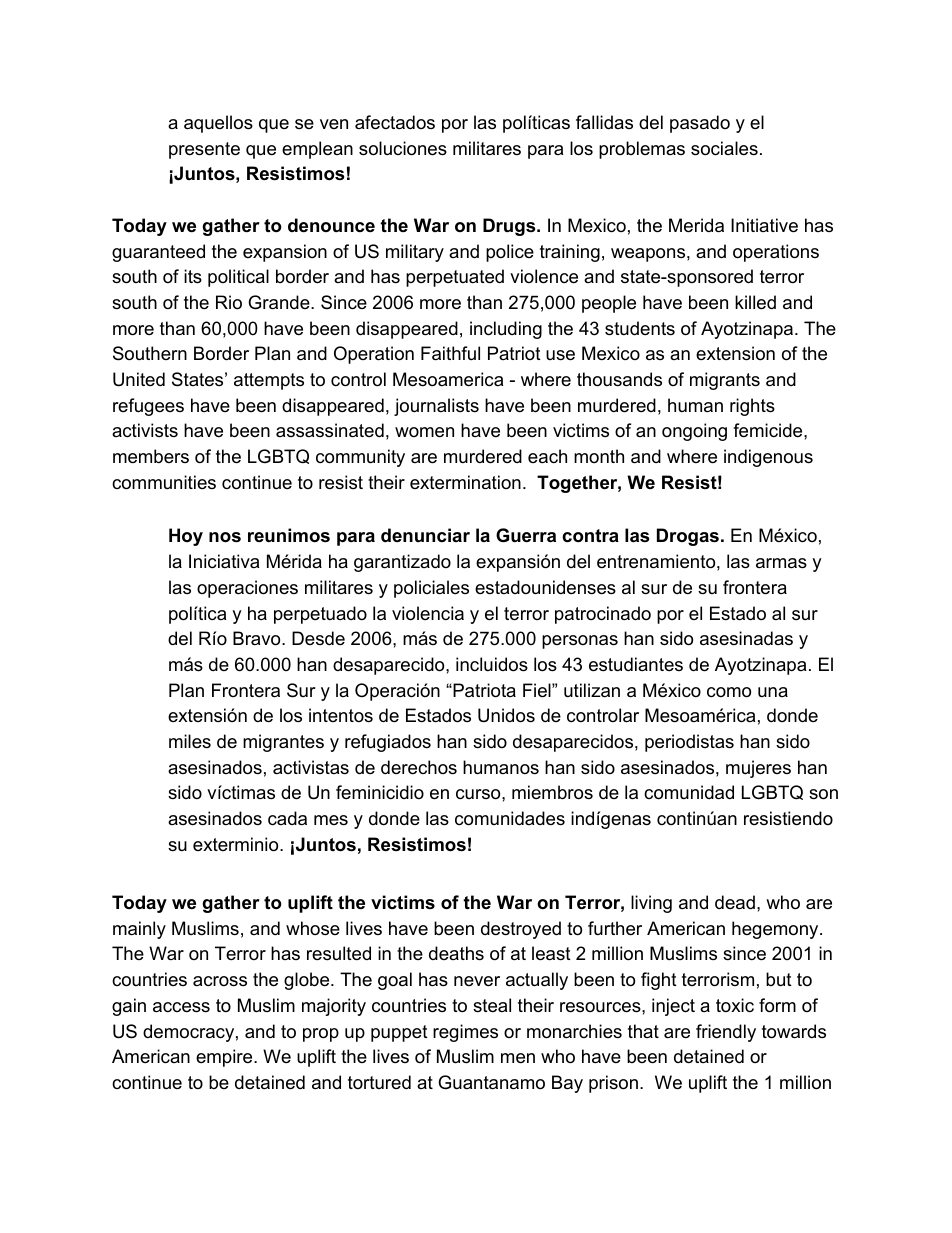  What do you see at coordinates (781, 563) in the image?
I see `armas` at bounding box center [781, 563].
